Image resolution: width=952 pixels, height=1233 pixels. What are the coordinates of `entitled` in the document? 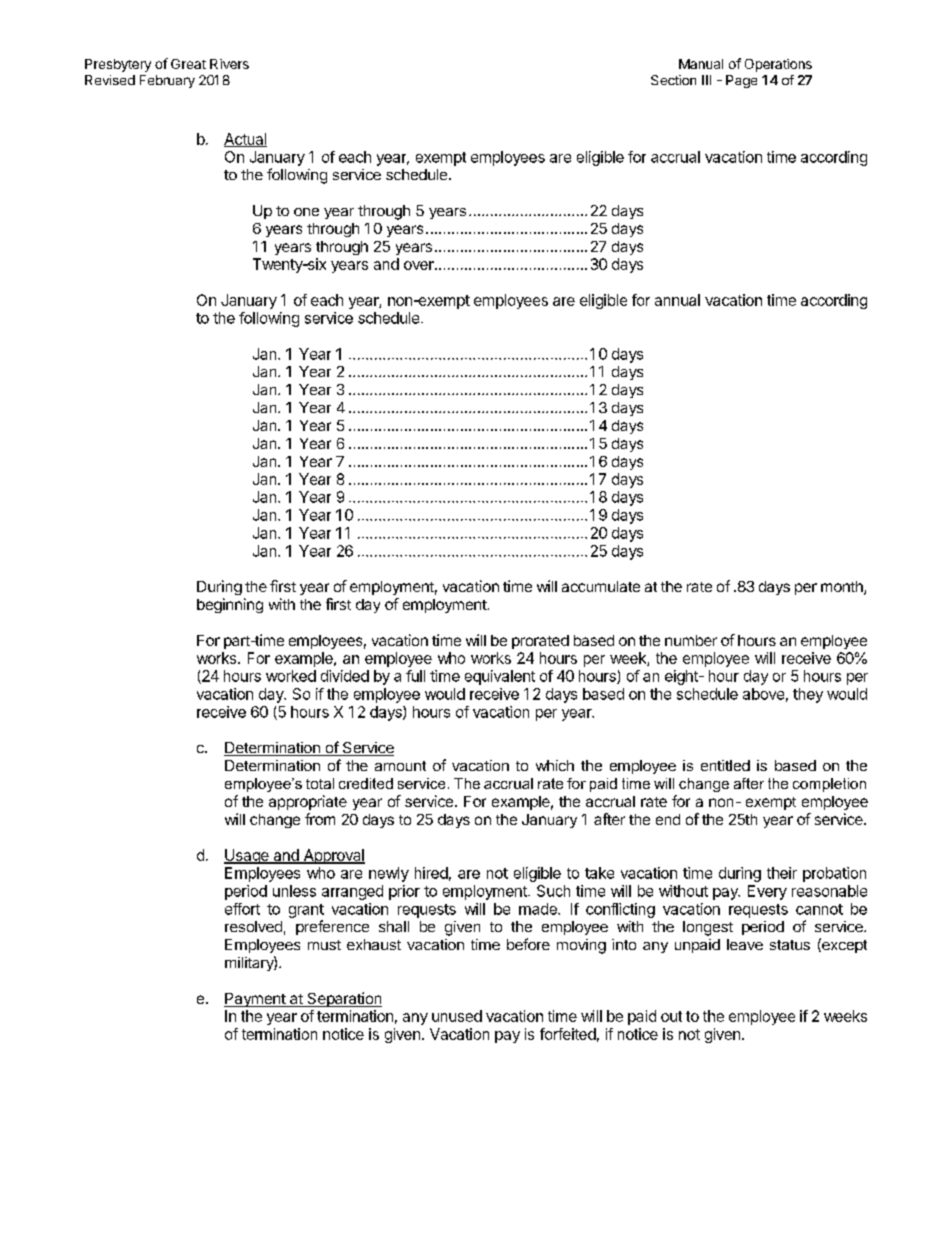 It's located at (725, 765).
